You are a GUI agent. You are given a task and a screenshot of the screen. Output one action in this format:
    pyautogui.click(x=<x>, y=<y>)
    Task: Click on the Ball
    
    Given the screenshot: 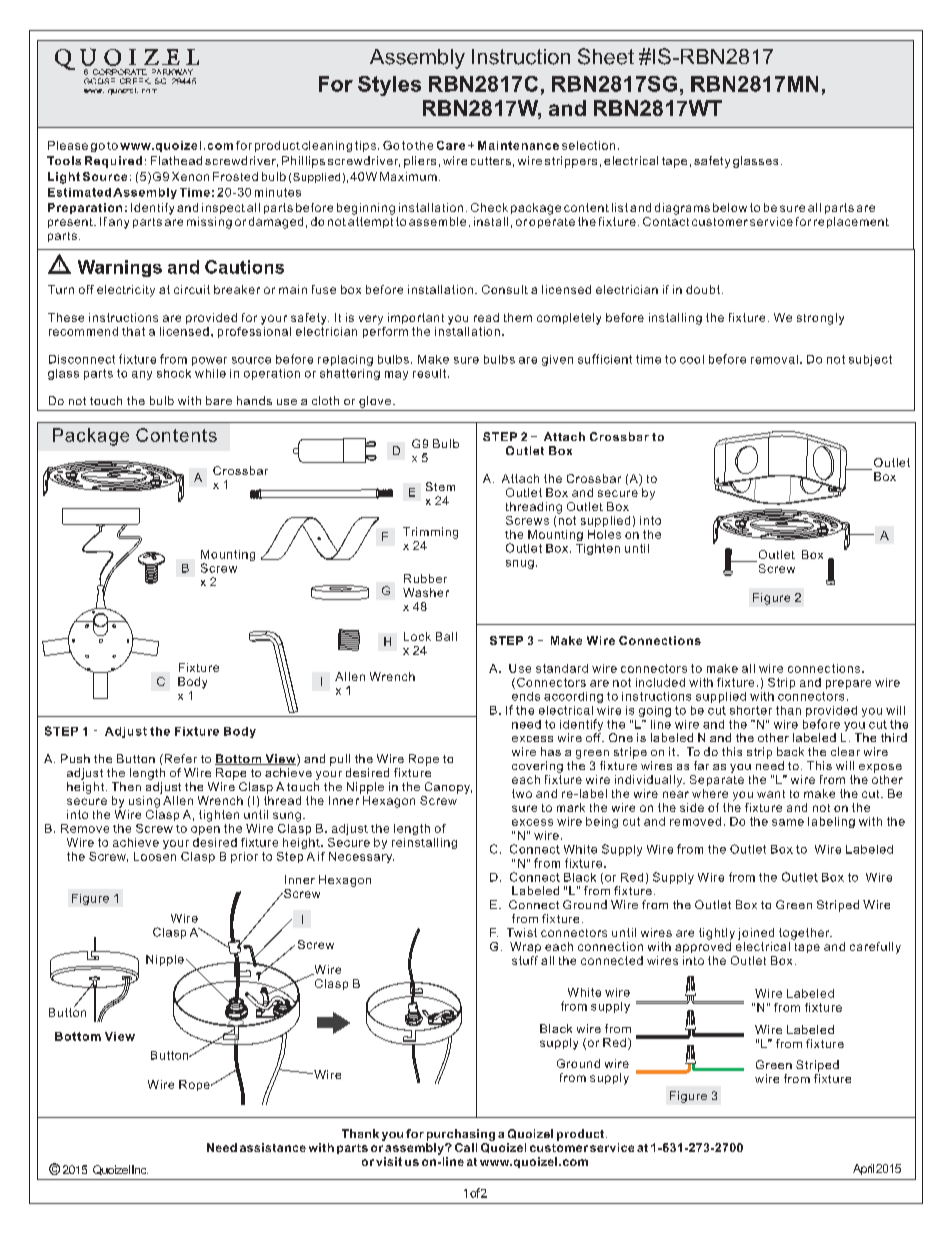 What is the action you would take?
    pyautogui.click(x=446, y=636)
